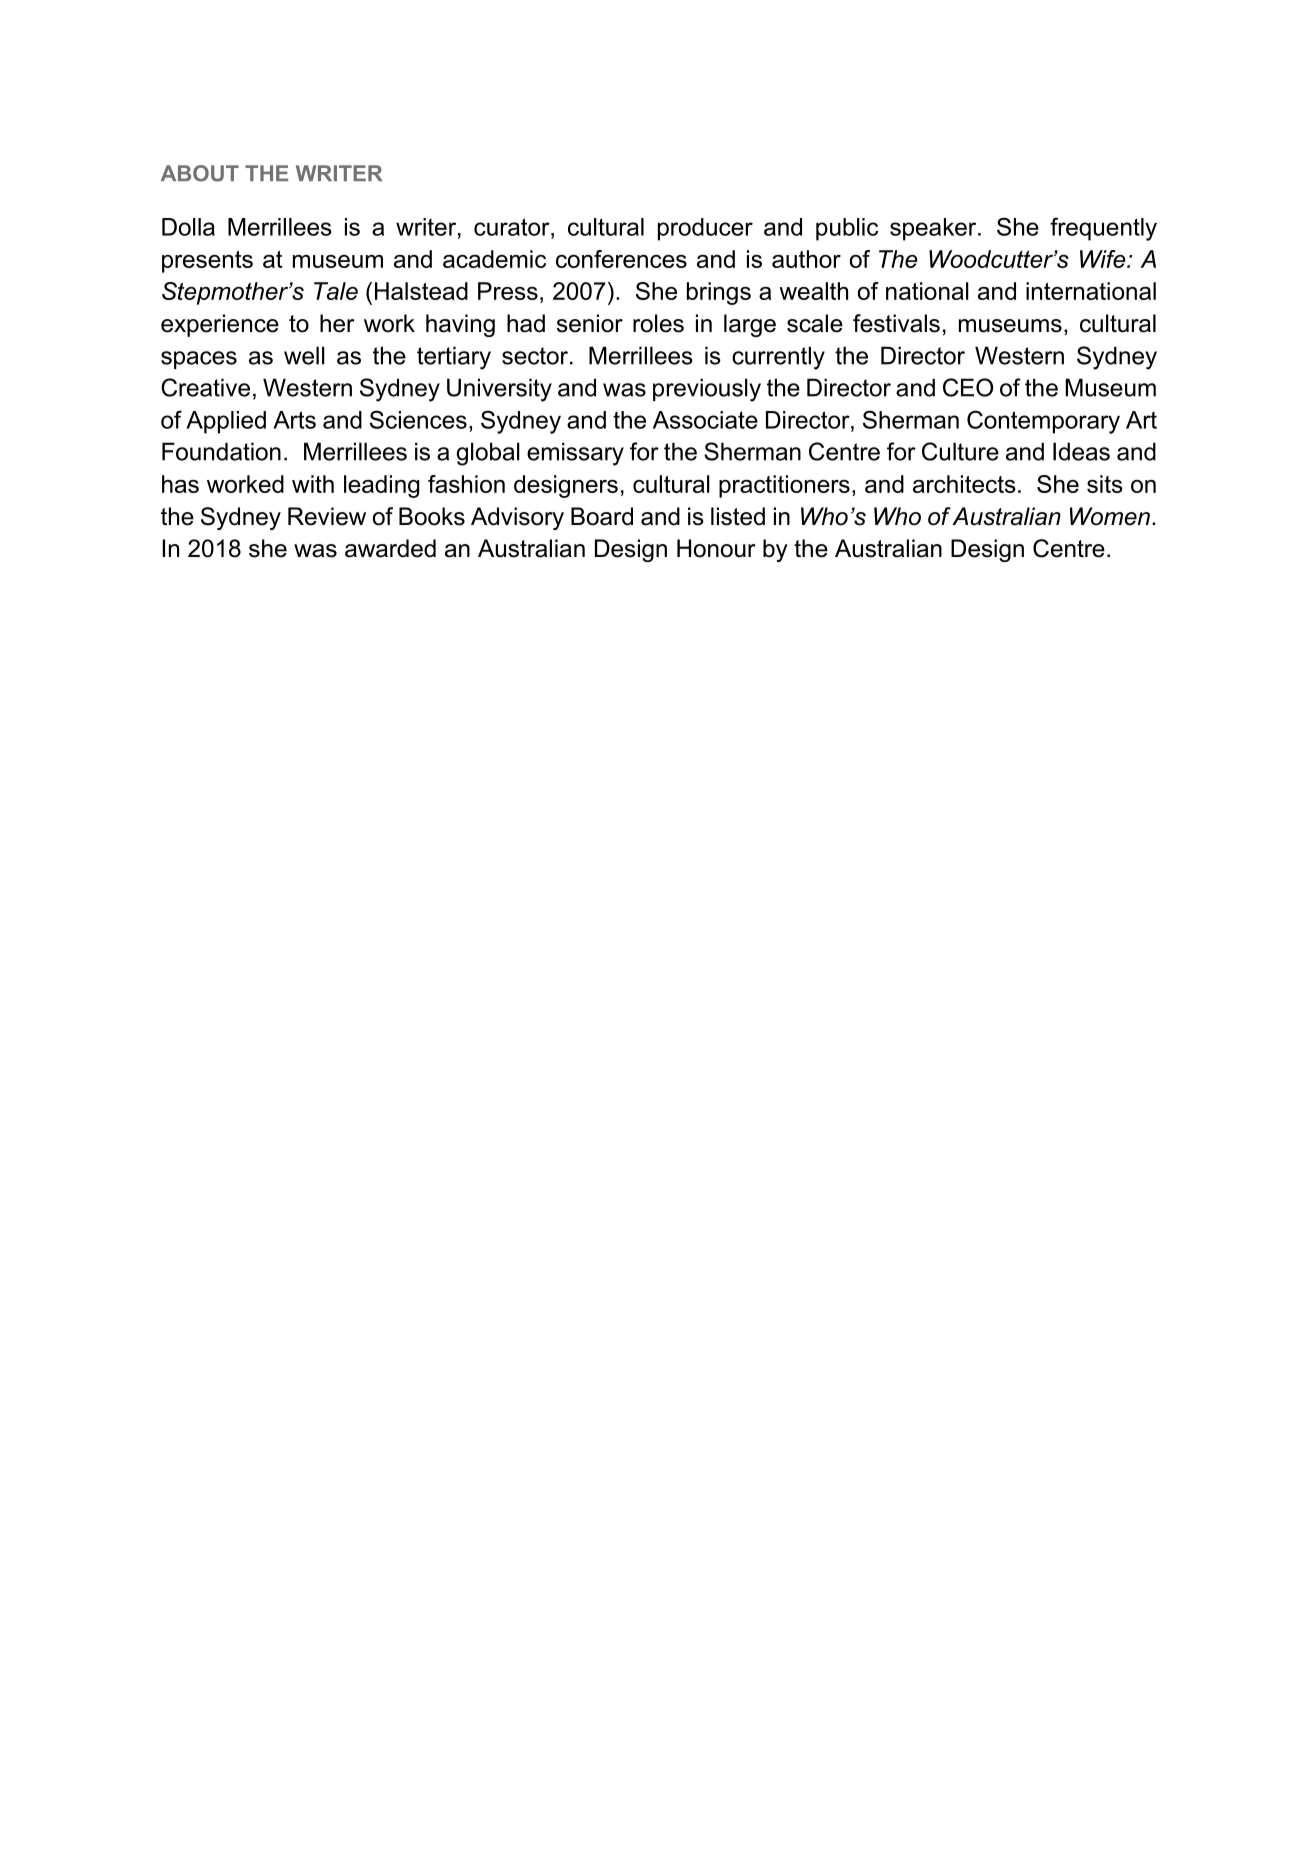  Describe the element at coordinates (304, 355) in the page. I see `well` at that location.
